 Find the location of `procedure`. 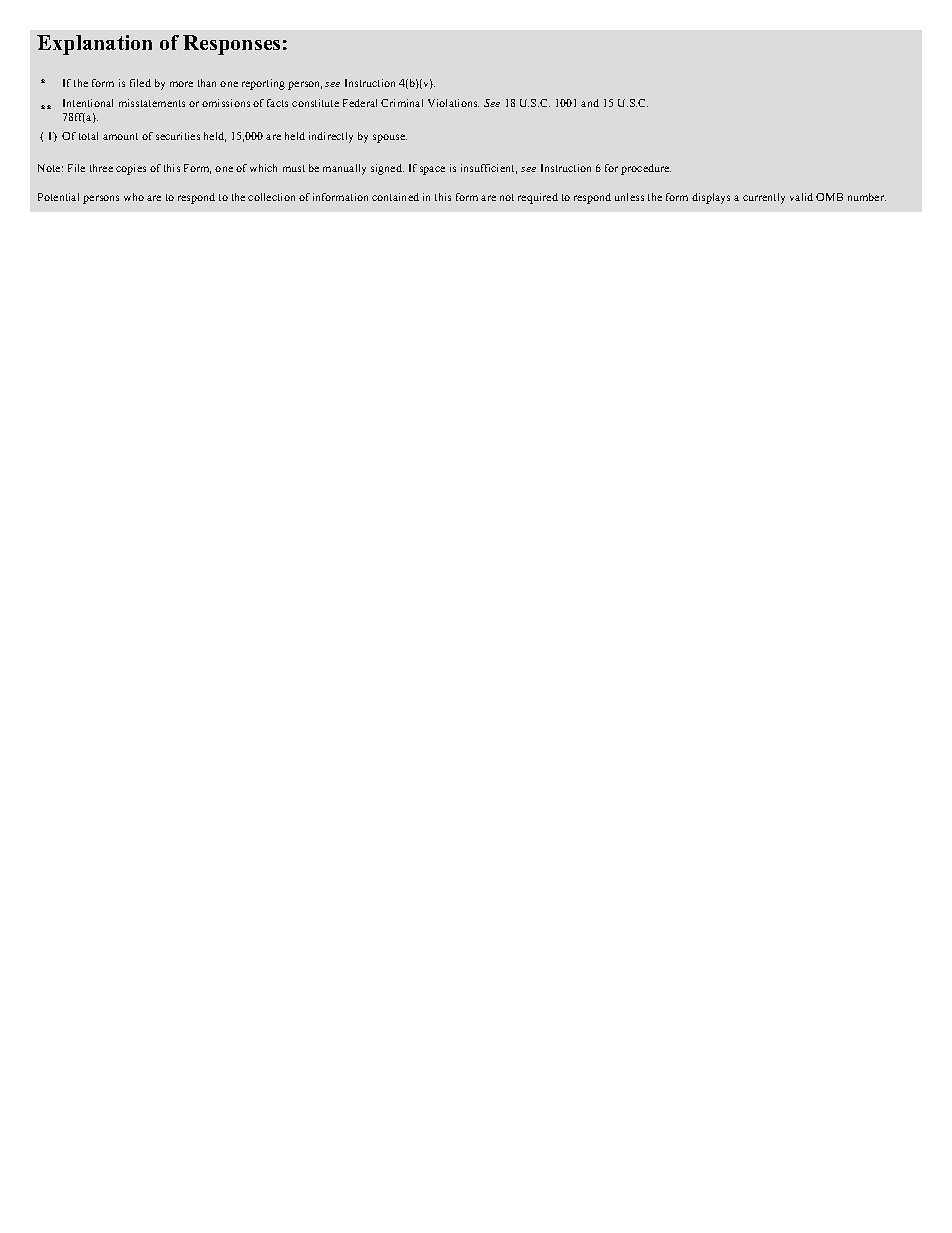

procedure is located at coordinates (646, 169).
